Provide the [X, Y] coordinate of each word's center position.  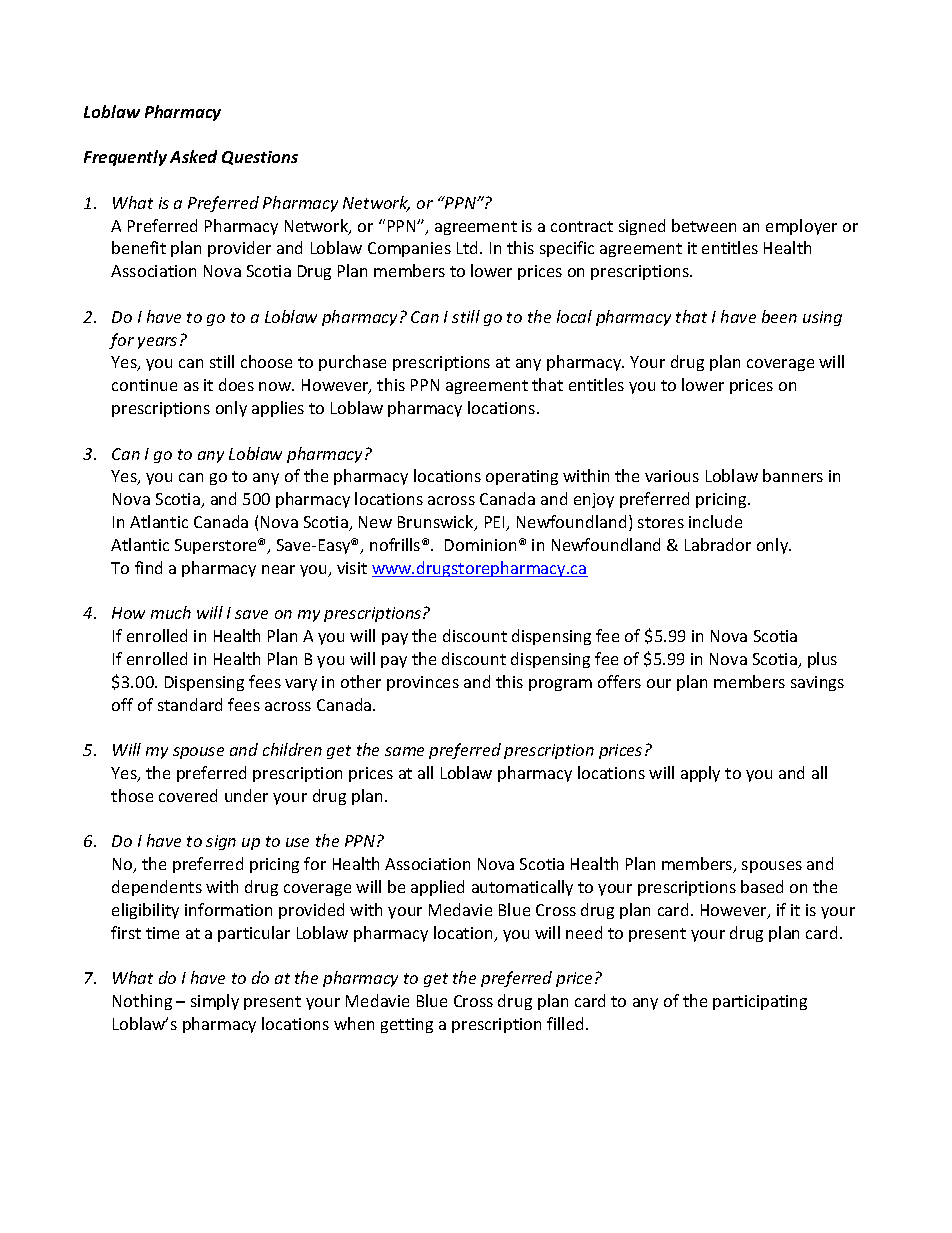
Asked [193, 156]
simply [215, 1002]
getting [407, 1025]
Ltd [469, 247]
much [171, 612]
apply [700, 774]
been [779, 316]
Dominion [480, 545]
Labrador [718, 544]
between [704, 225]
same [404, 751]
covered [188, 795]
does [236, 384]
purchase [352, 363]
